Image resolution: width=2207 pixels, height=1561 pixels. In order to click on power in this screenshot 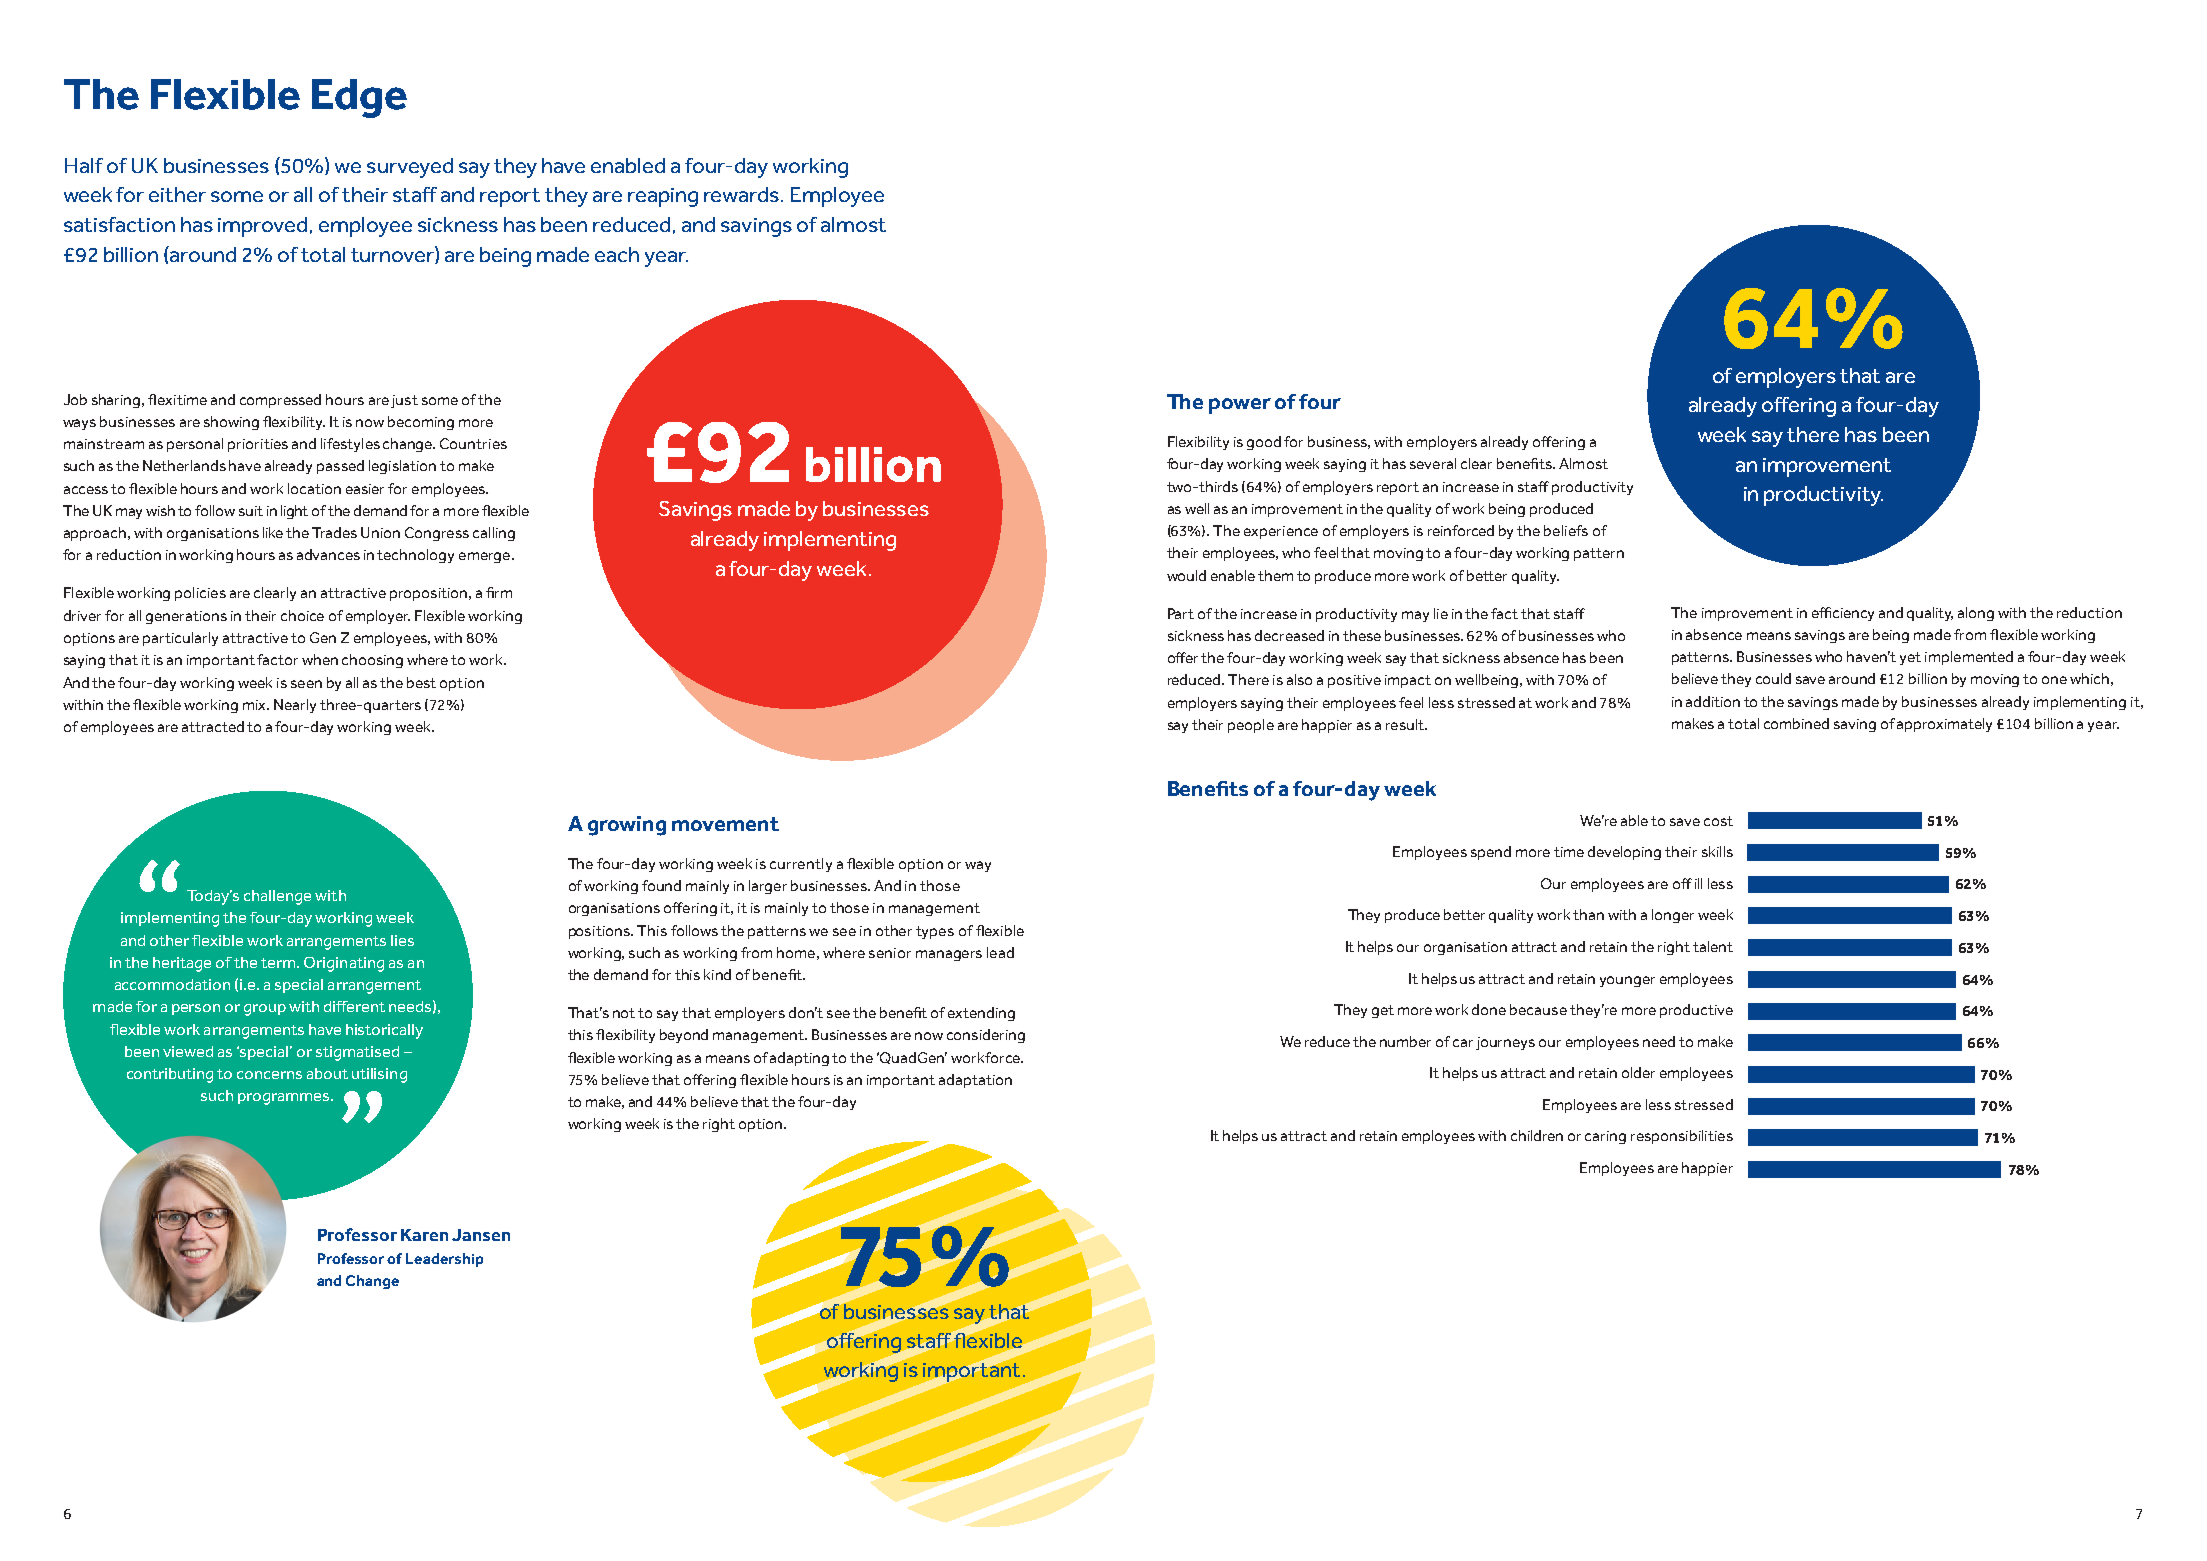, I will do `click(1240, 406)`.
